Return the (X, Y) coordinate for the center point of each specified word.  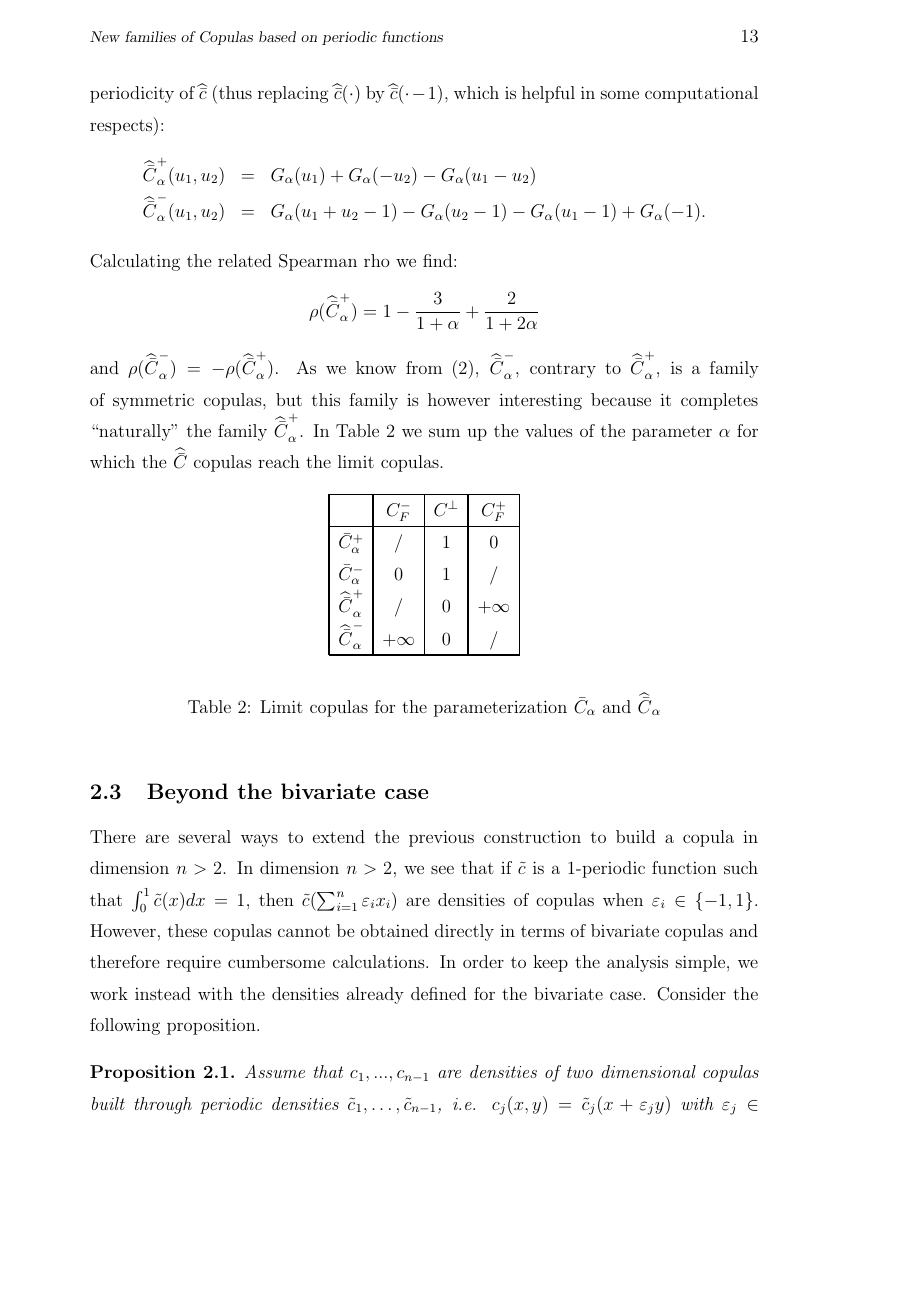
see (442, 869)
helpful (548, 94)
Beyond (187, 793)
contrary (563, 370)
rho (376, 260)
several (205, 836)
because (621, 399)
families (150, 36)
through (163, 1105)
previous (441, 838)
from (424, 367)
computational (701, 94)
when (623, 899)
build (635, 836)
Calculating (135, 262)
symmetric (153, 401)
